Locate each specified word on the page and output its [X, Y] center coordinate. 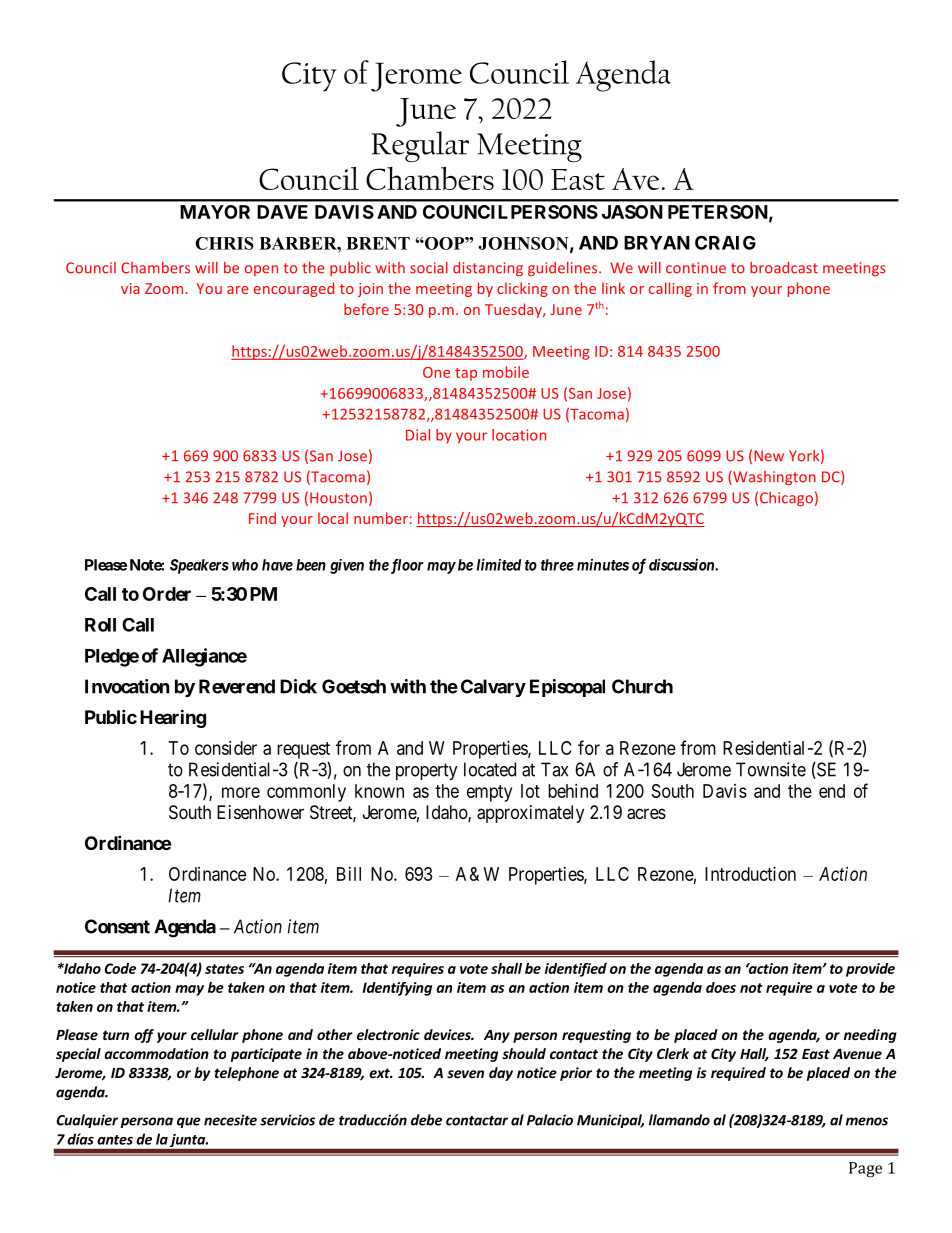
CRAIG [725, 242]
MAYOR [215, 212]
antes [115, 1140]
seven [465, 1074]
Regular [420, 146]
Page [865, 1169]
